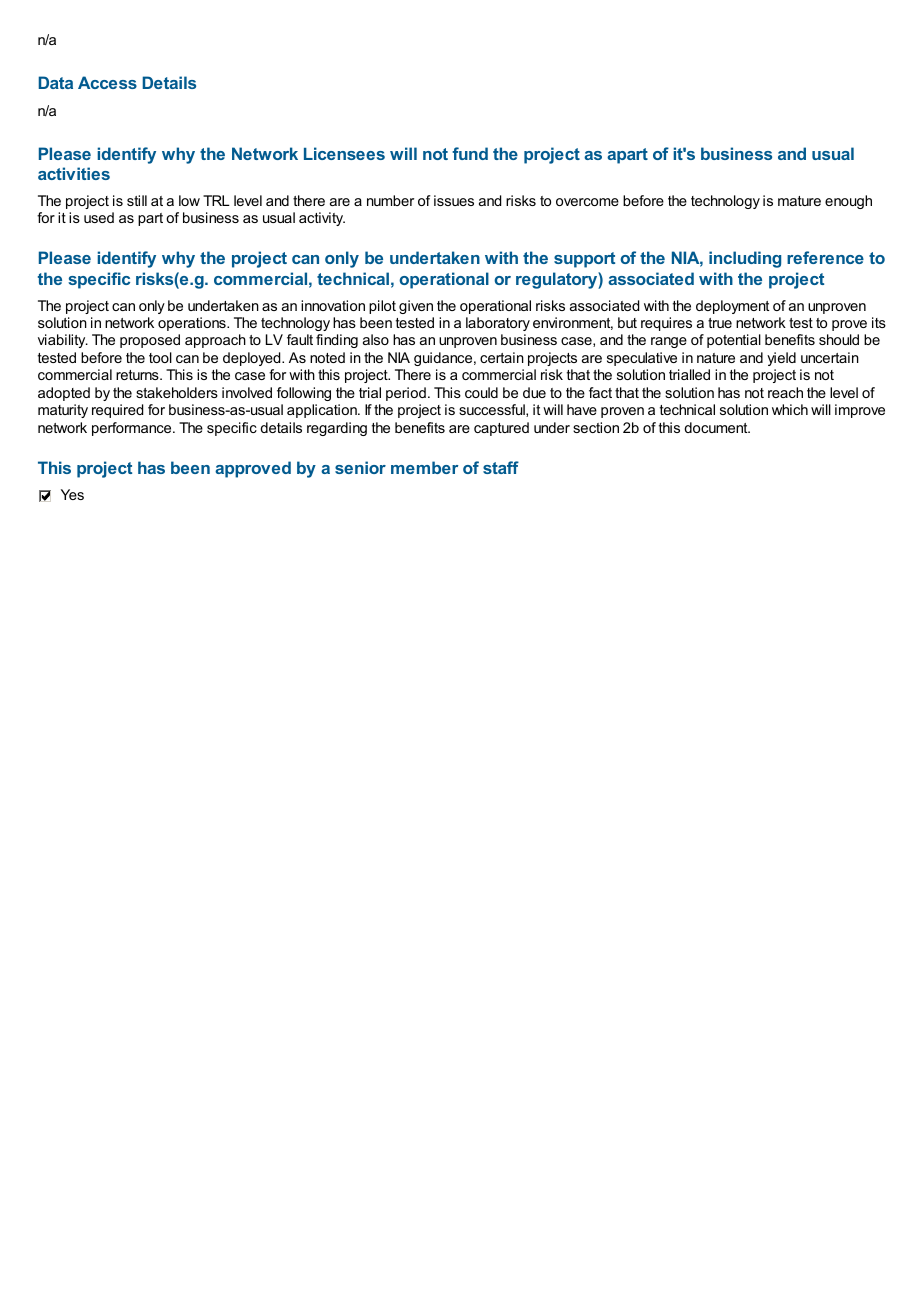  What do you see at coordinates (107, 82) in the screenshot?
I see `Access` at bounding box center [107, 82].
